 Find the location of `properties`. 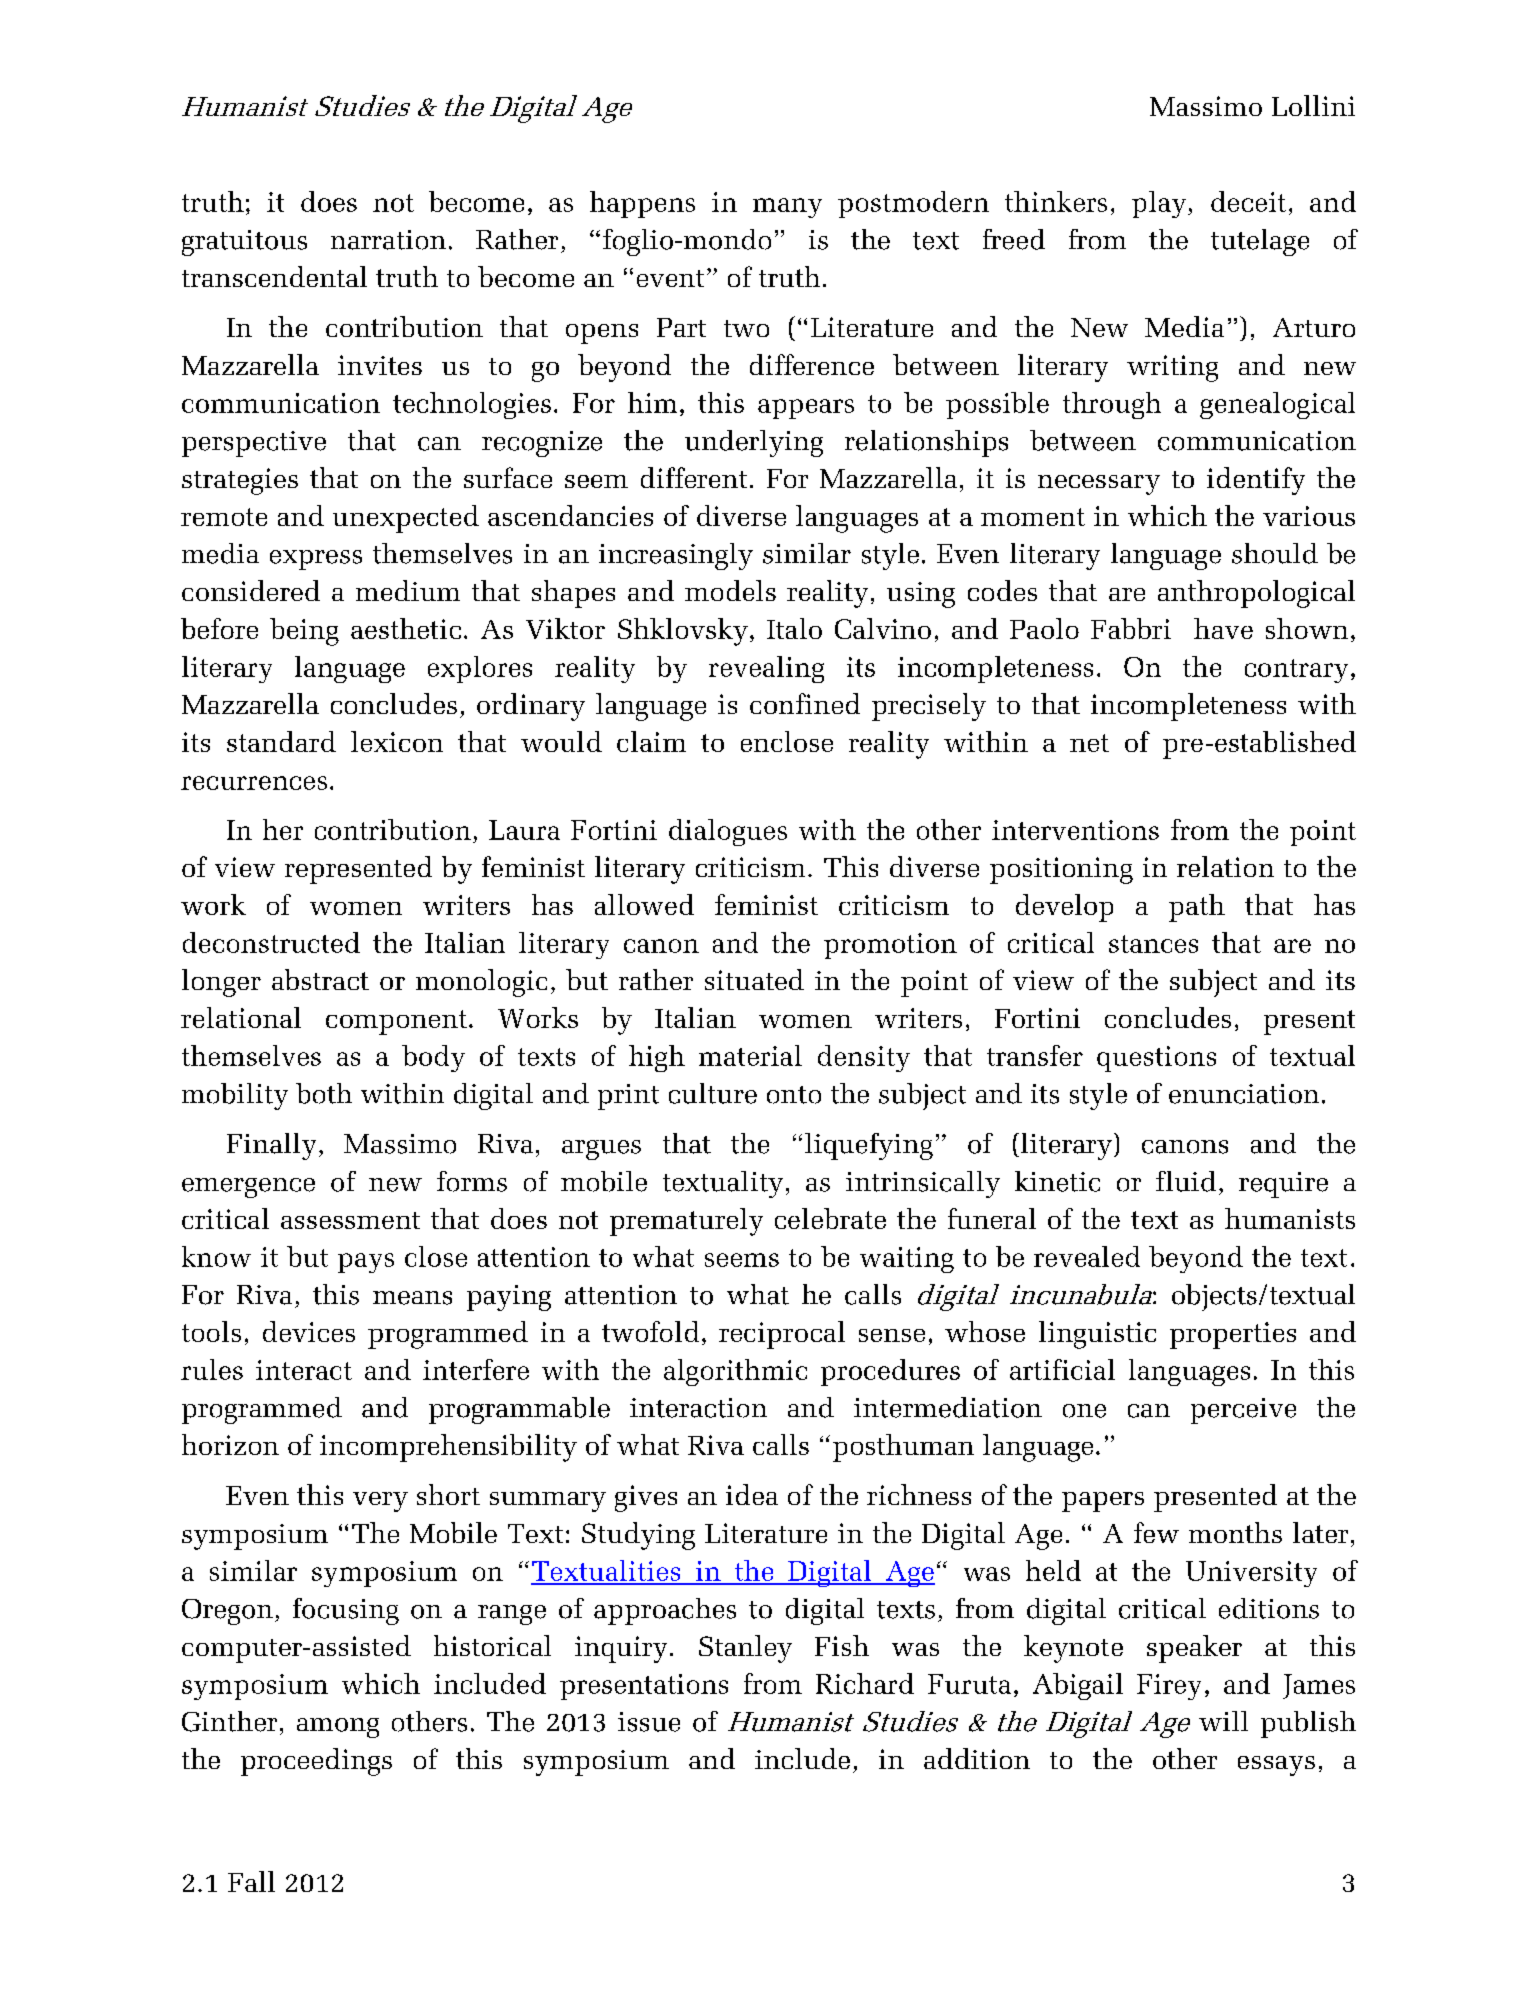

properties is located at coordinates (1233, 1335).
